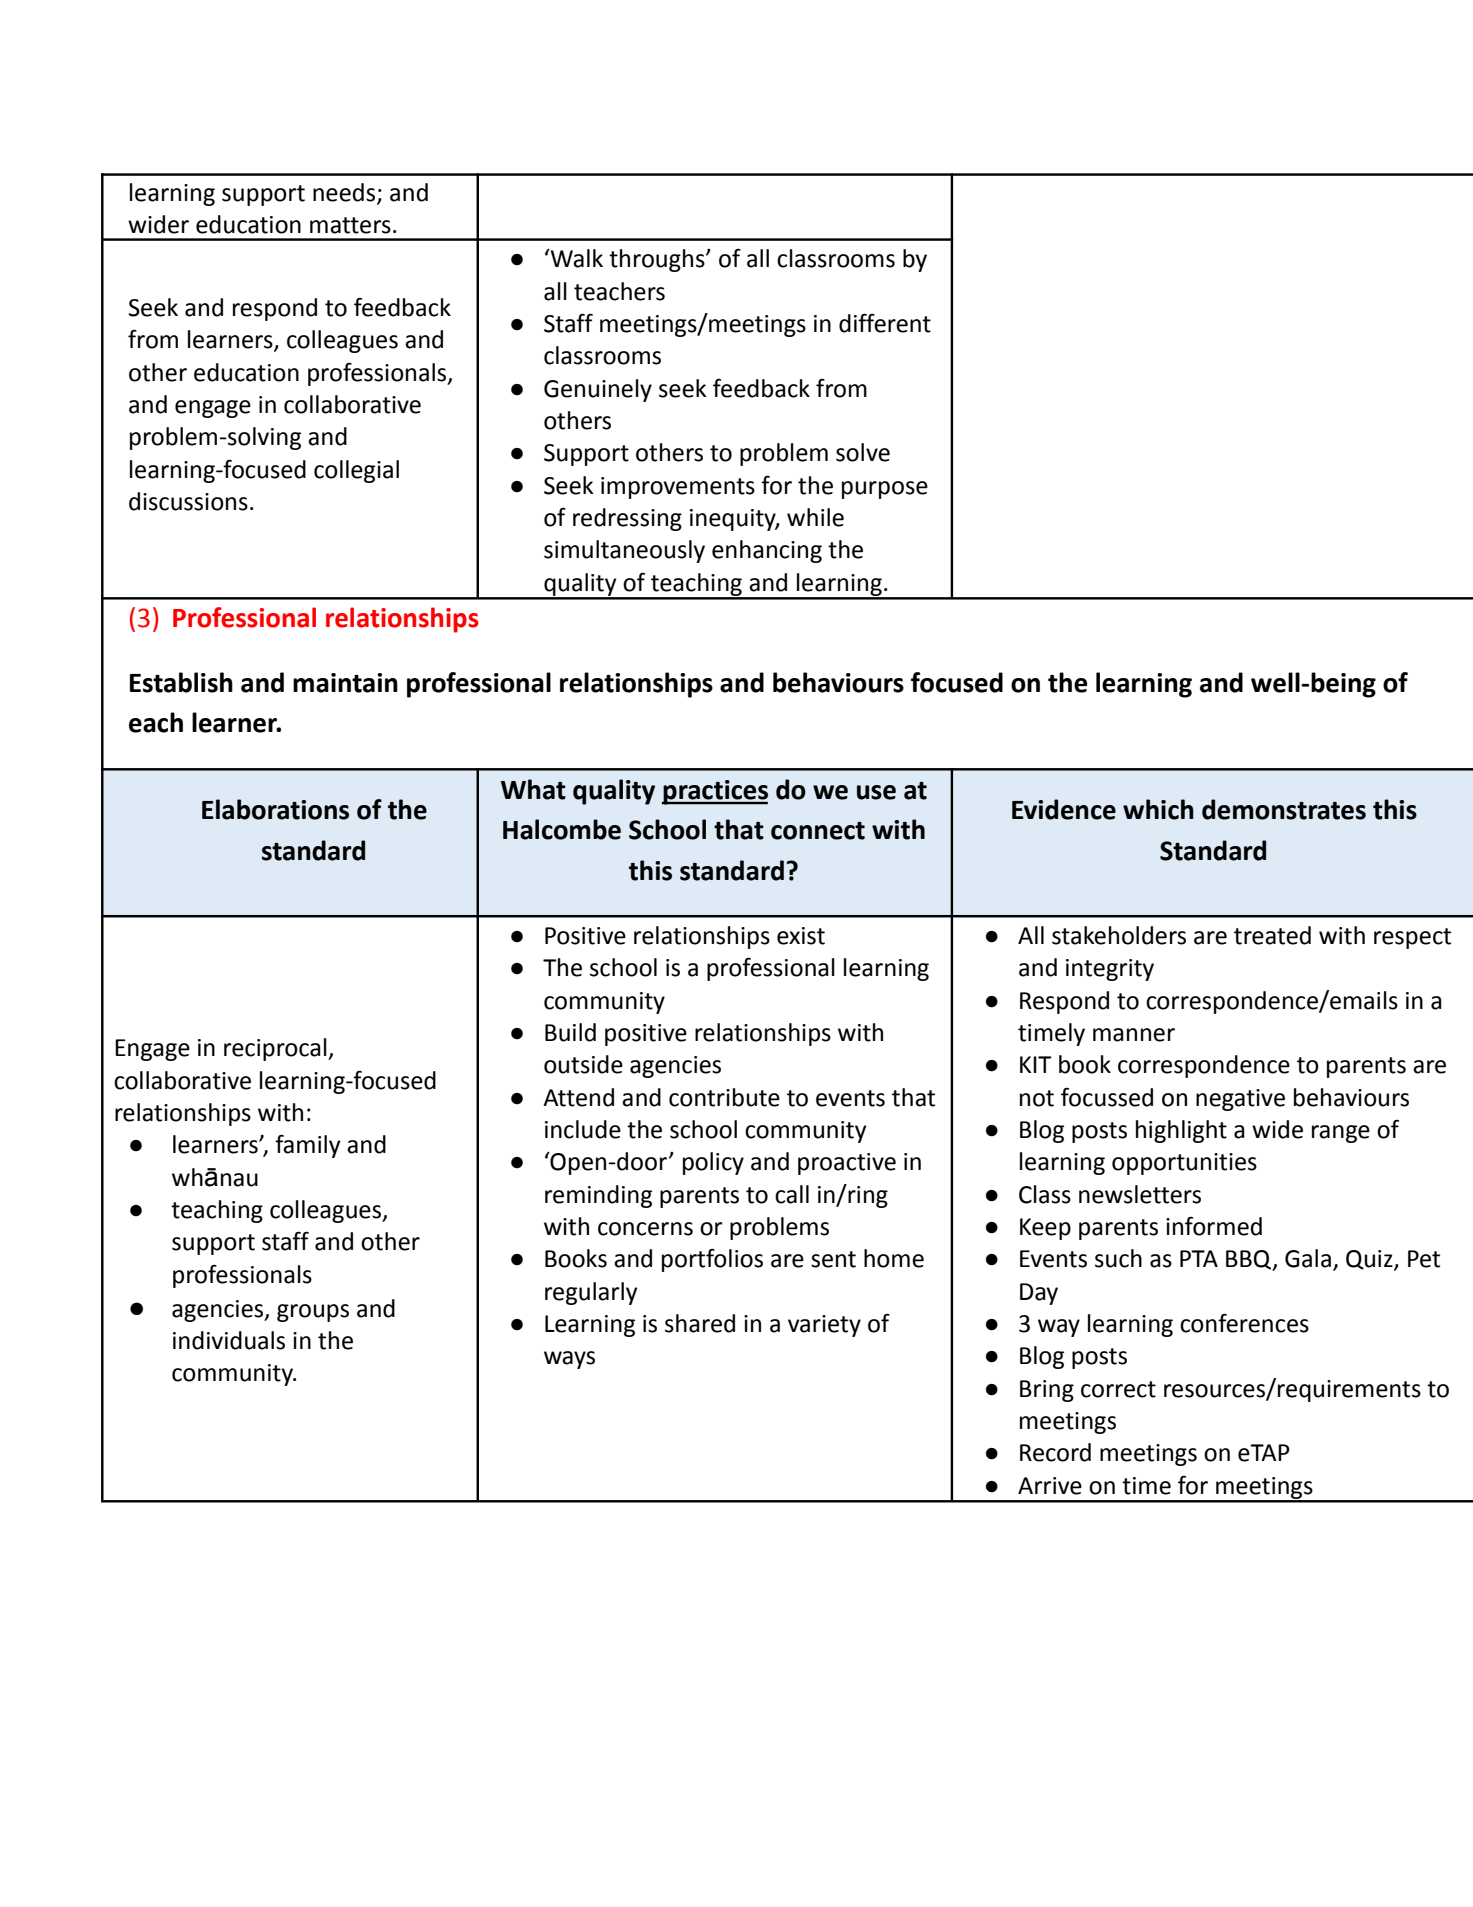  What do you see at coordinates (885, 323) in the screenshot?
I see `different` at bounding box center [885, 323].
